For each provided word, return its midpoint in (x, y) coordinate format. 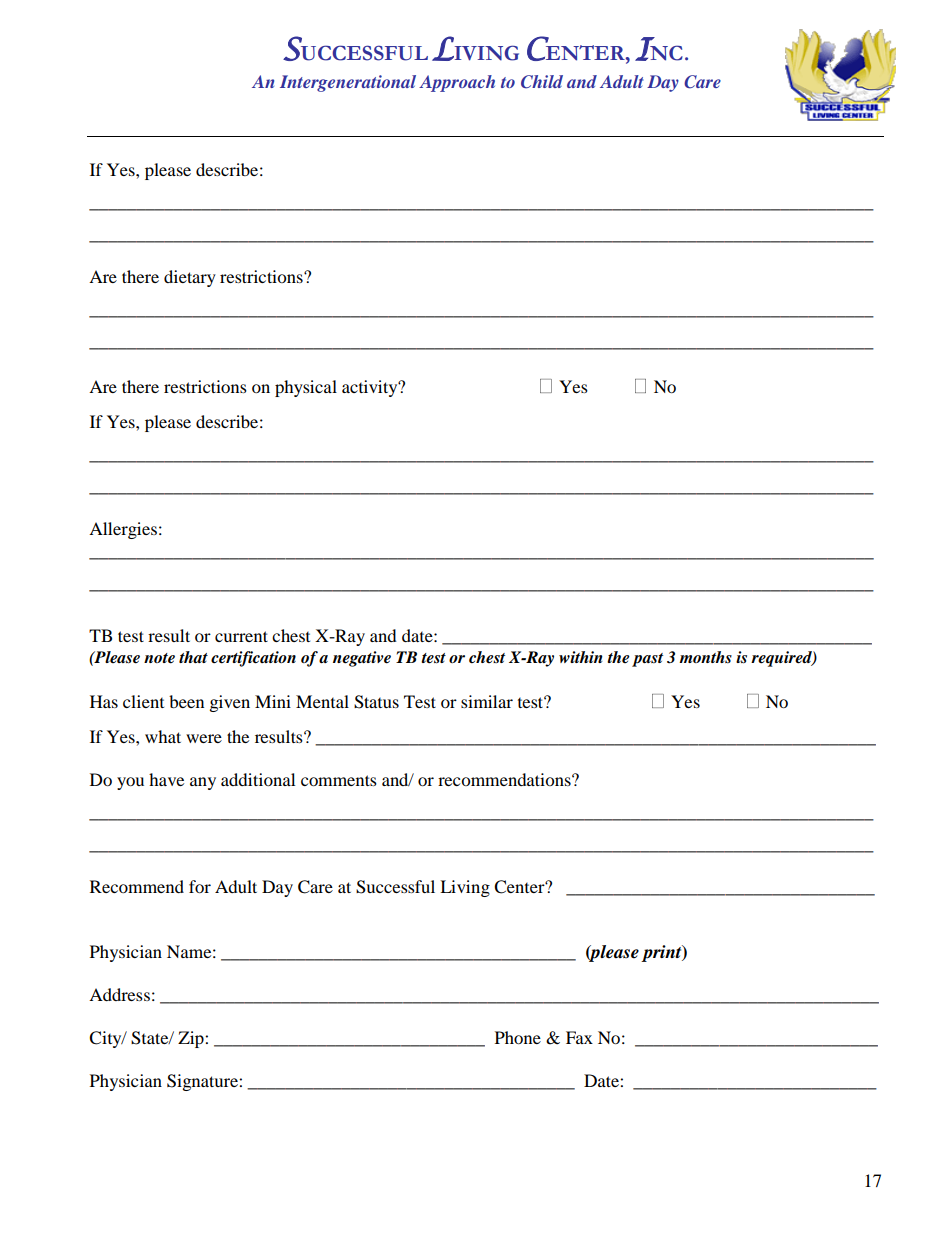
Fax (579, 1037)
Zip (192, 1039)
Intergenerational (348, 83)
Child (542, 82)
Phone (518, 1037)
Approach (457, 83)
